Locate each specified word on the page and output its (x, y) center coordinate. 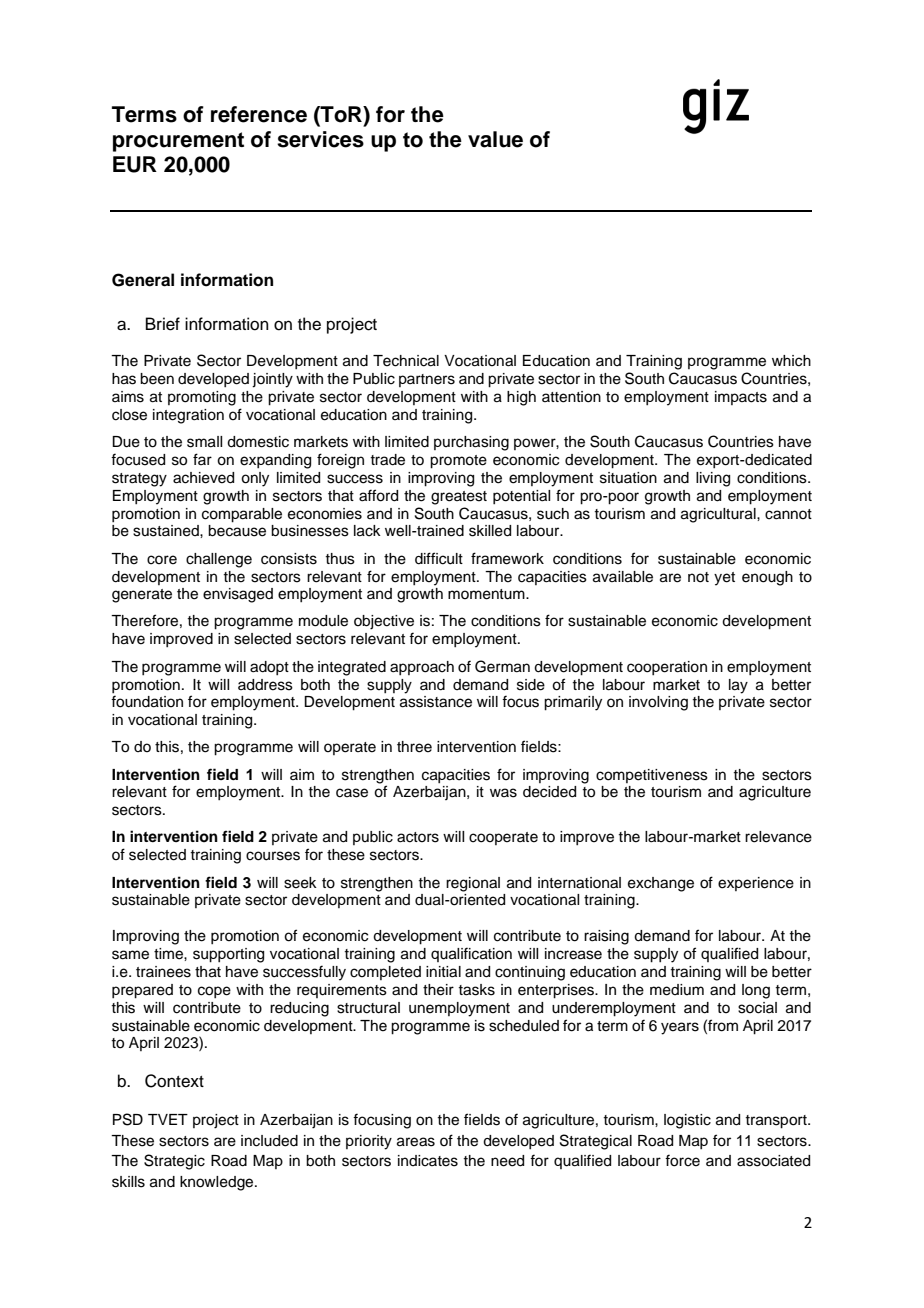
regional (473, 884)
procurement (178, 142)
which (791, 361)
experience (756, 884)
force (682, 1160)
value (495, 139)
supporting (228, 955)
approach (422, 668)
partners (427, 380)
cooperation (667, 668)
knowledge (218, 1183)
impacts (741, 398)
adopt (269, 668)
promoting (202, 398)
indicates (428, 1161)
